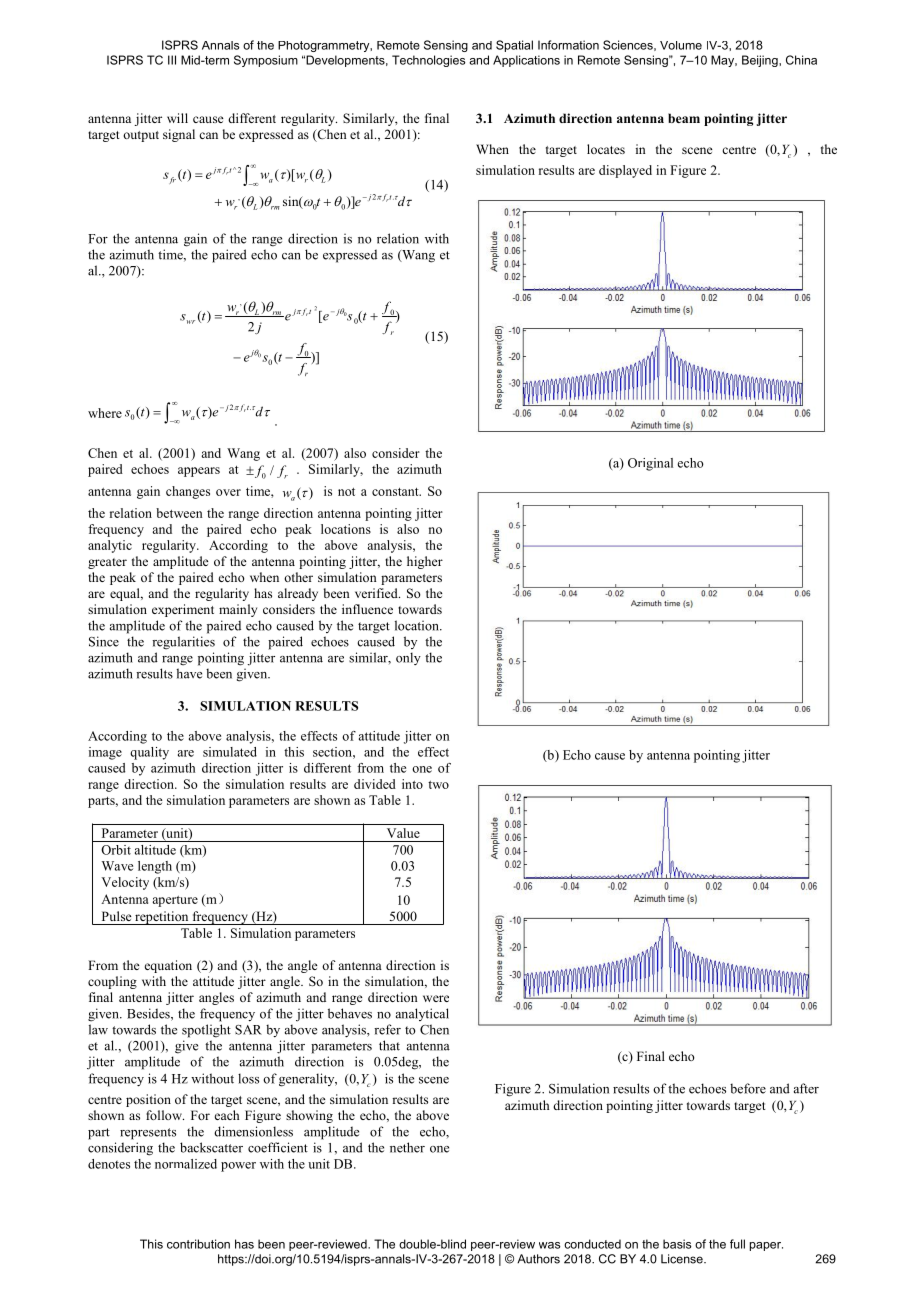  Describe the element at coordinates (105, 413) in the screenshot. I see `where` at that location.
